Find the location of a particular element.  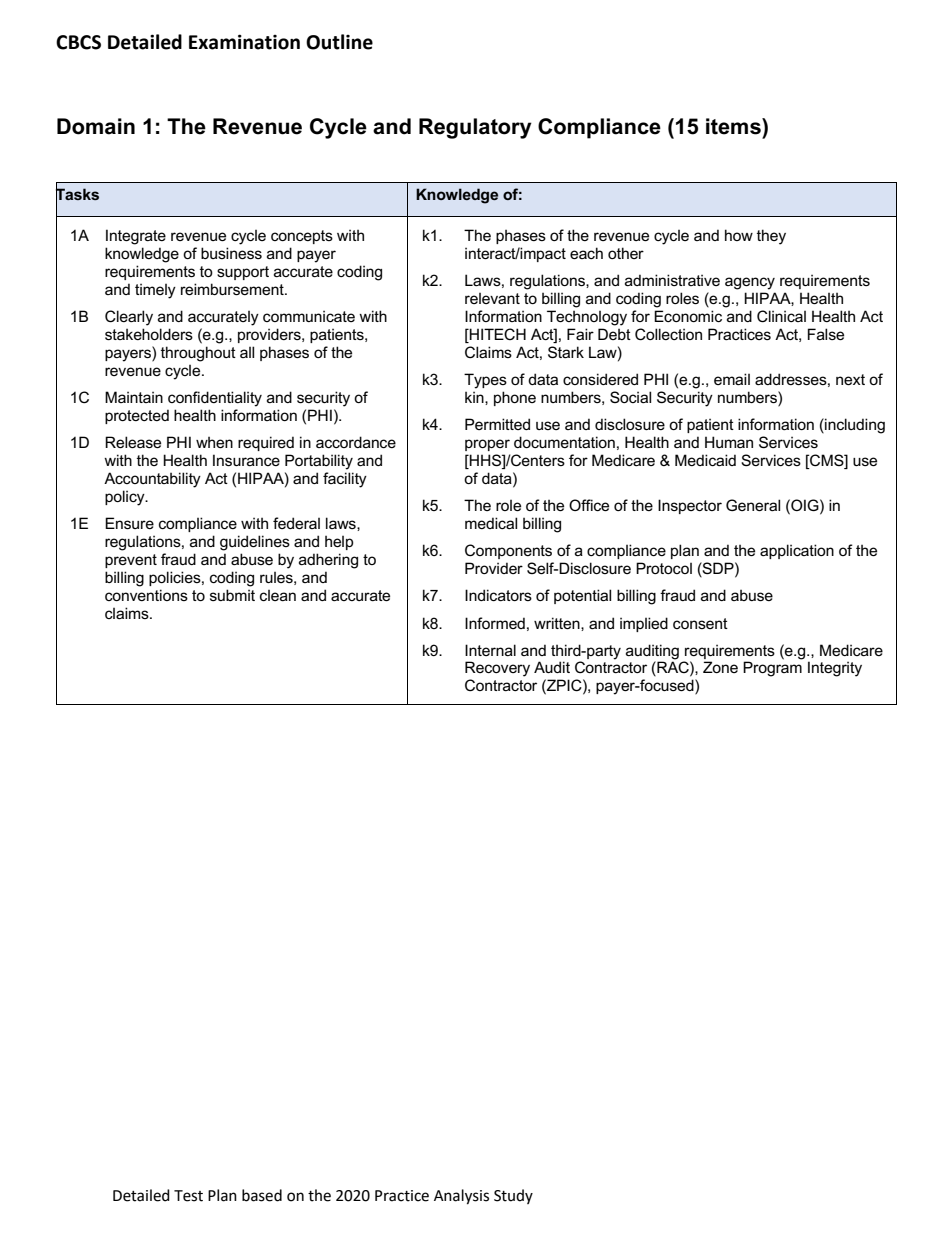

Analysis is located at coordinates (461, 1197).
